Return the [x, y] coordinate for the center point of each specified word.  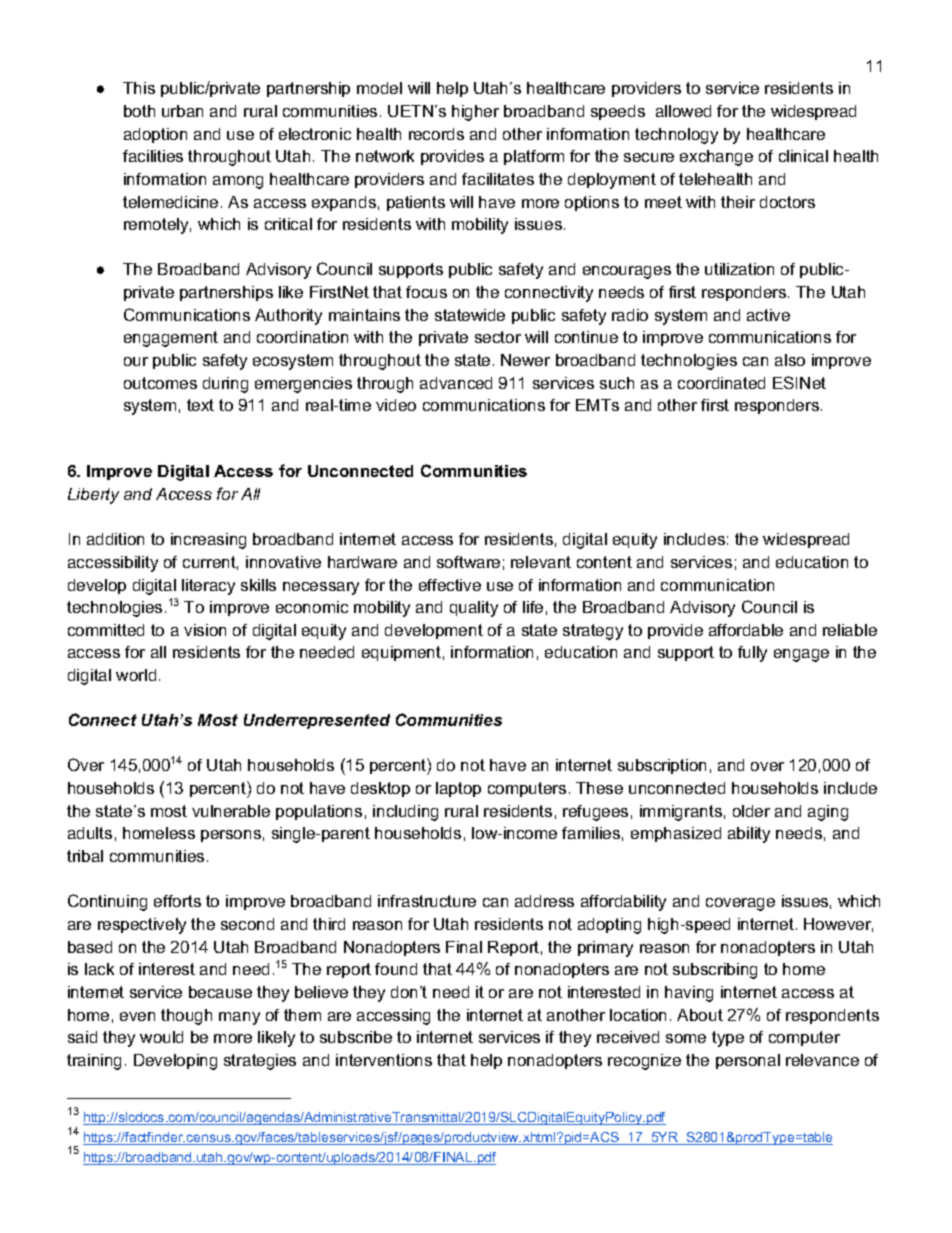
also [790, 360]
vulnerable [231, 811]
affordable [746, 630]
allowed [683, 111]
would [161, 1037]
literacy [208, 587]
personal [748, 1061]
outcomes [160, 383]
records [436, 134]
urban [182, 111]
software [468, 562]
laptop [458, 789]
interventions [384, 1060]
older [751, 811]
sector [498, 337]
